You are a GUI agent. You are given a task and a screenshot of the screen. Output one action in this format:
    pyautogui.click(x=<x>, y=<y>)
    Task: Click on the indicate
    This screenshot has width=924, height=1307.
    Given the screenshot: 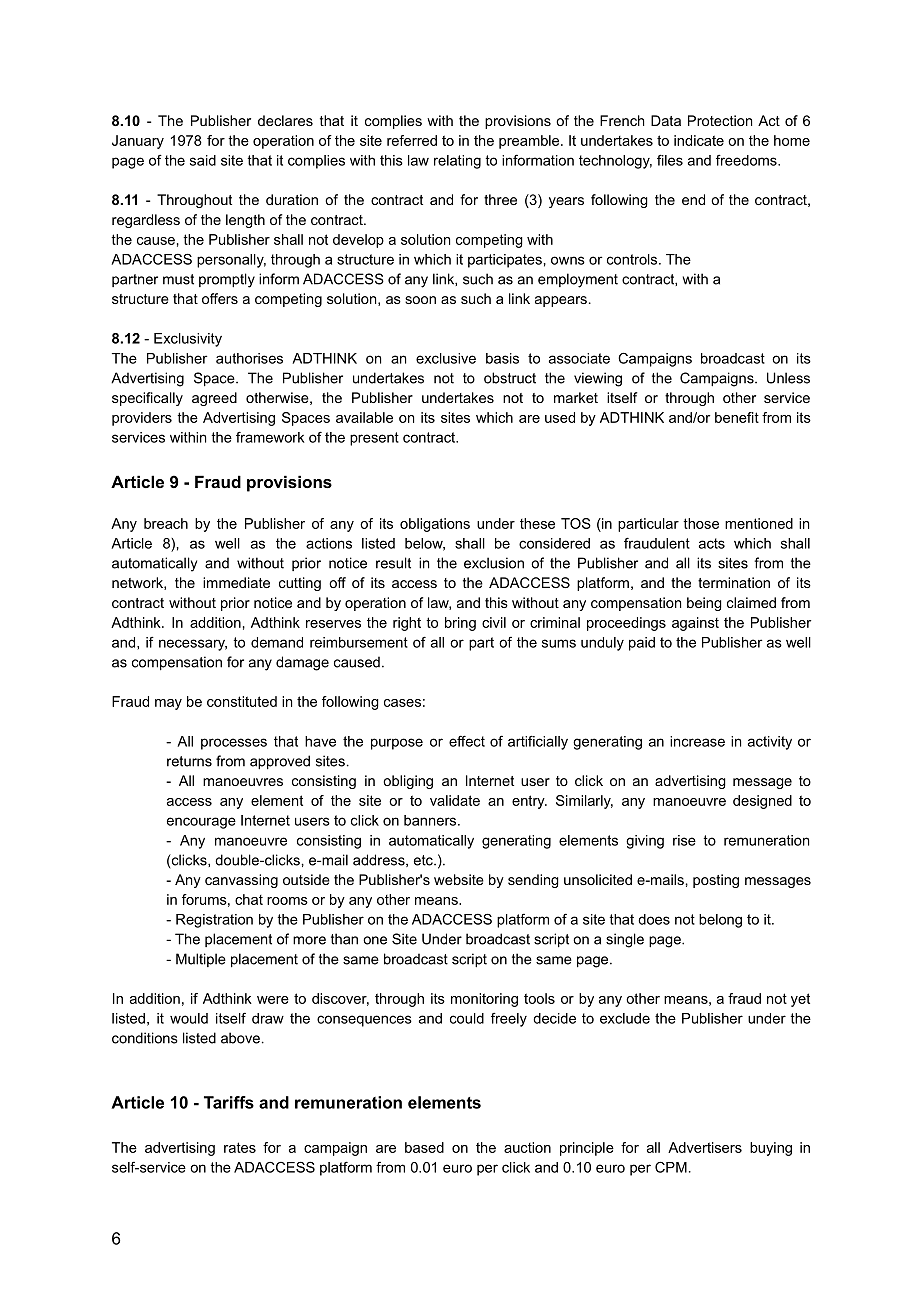 What is the action you would take?
    pyautogui.click(x=699, y=140)
